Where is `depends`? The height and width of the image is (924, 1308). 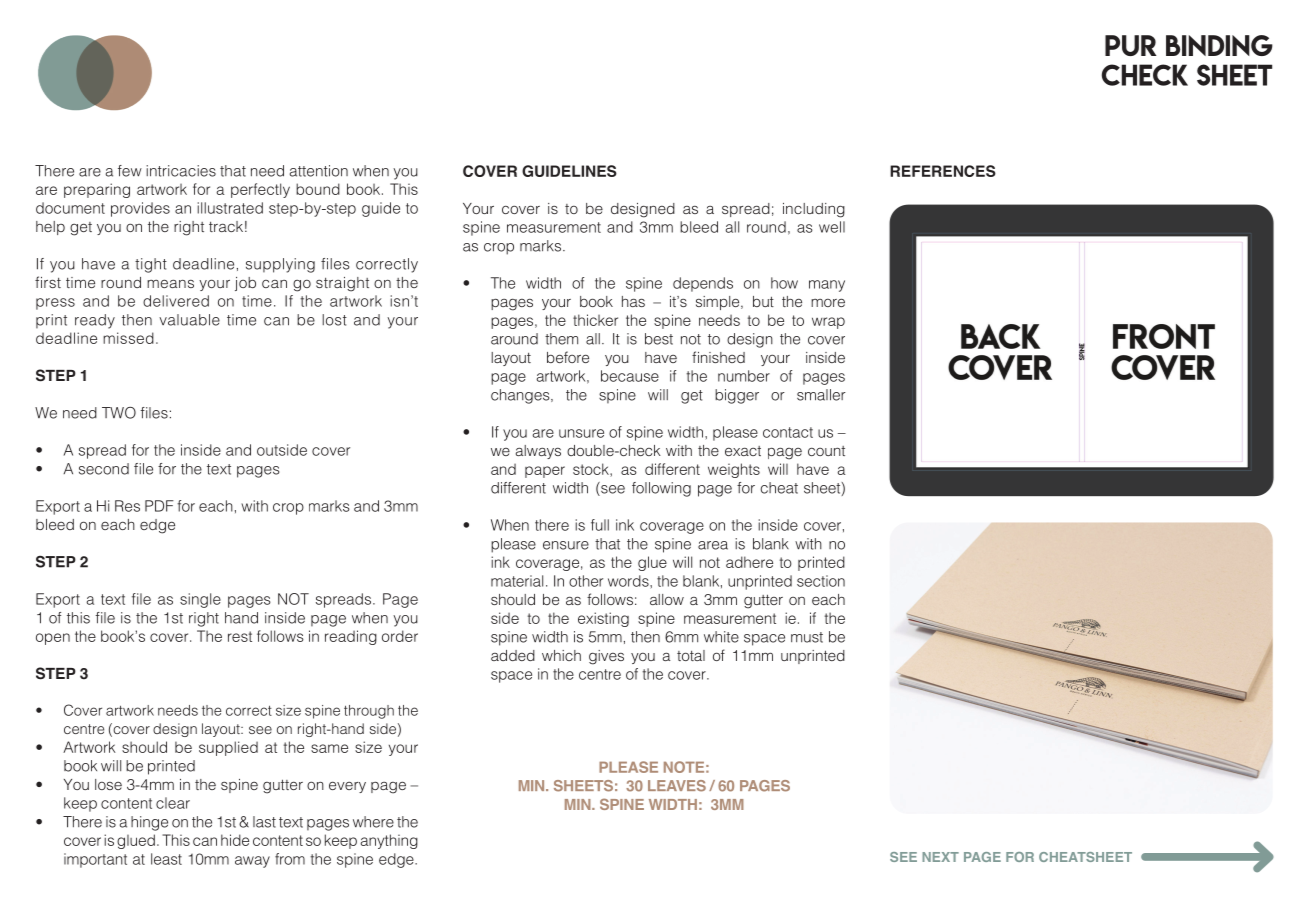
depends is located at coordinates (703, 284).
